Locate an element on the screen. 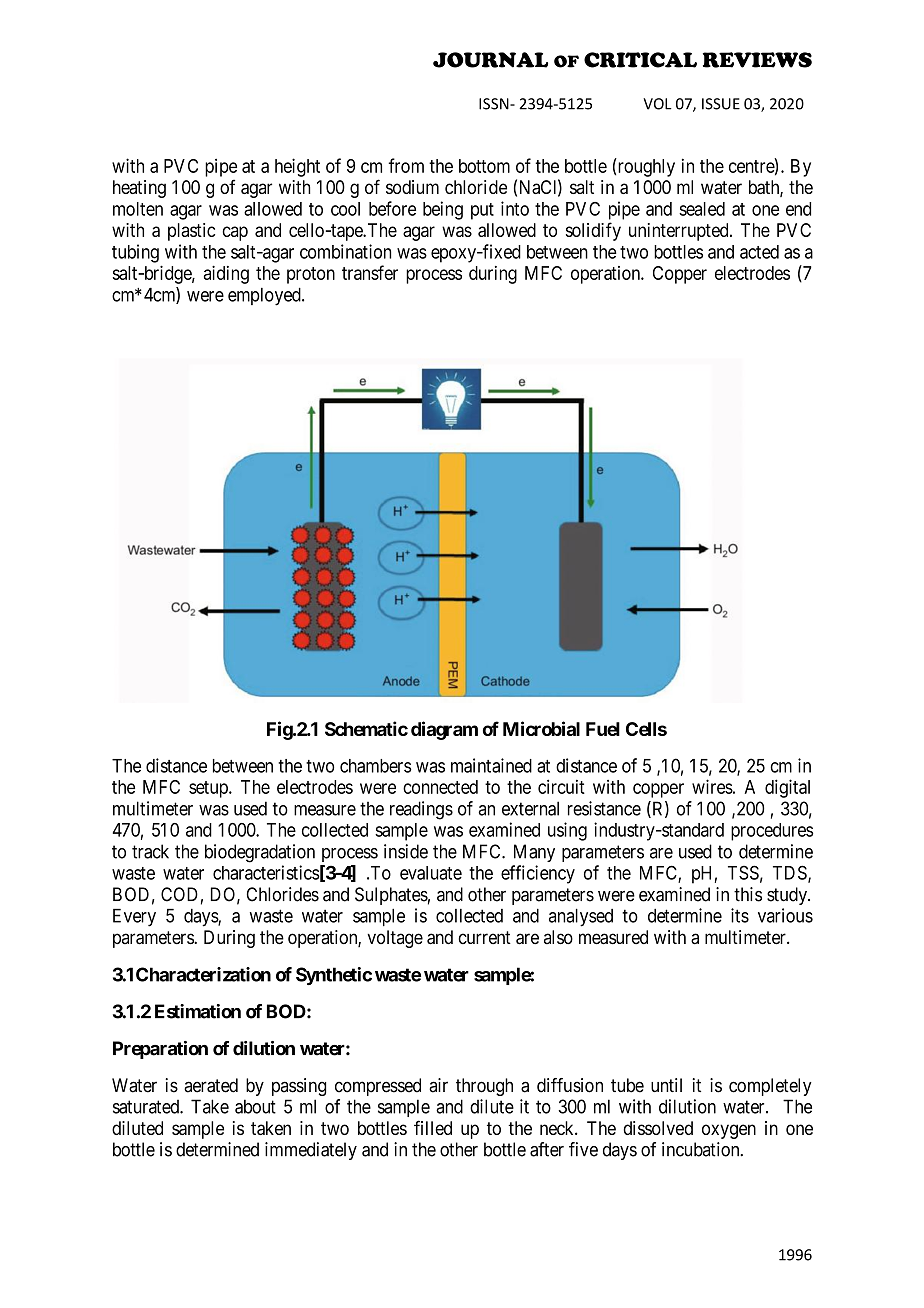 This screenshot has height=1308, width=924. Fuel is located at coordinates (603, 729).
